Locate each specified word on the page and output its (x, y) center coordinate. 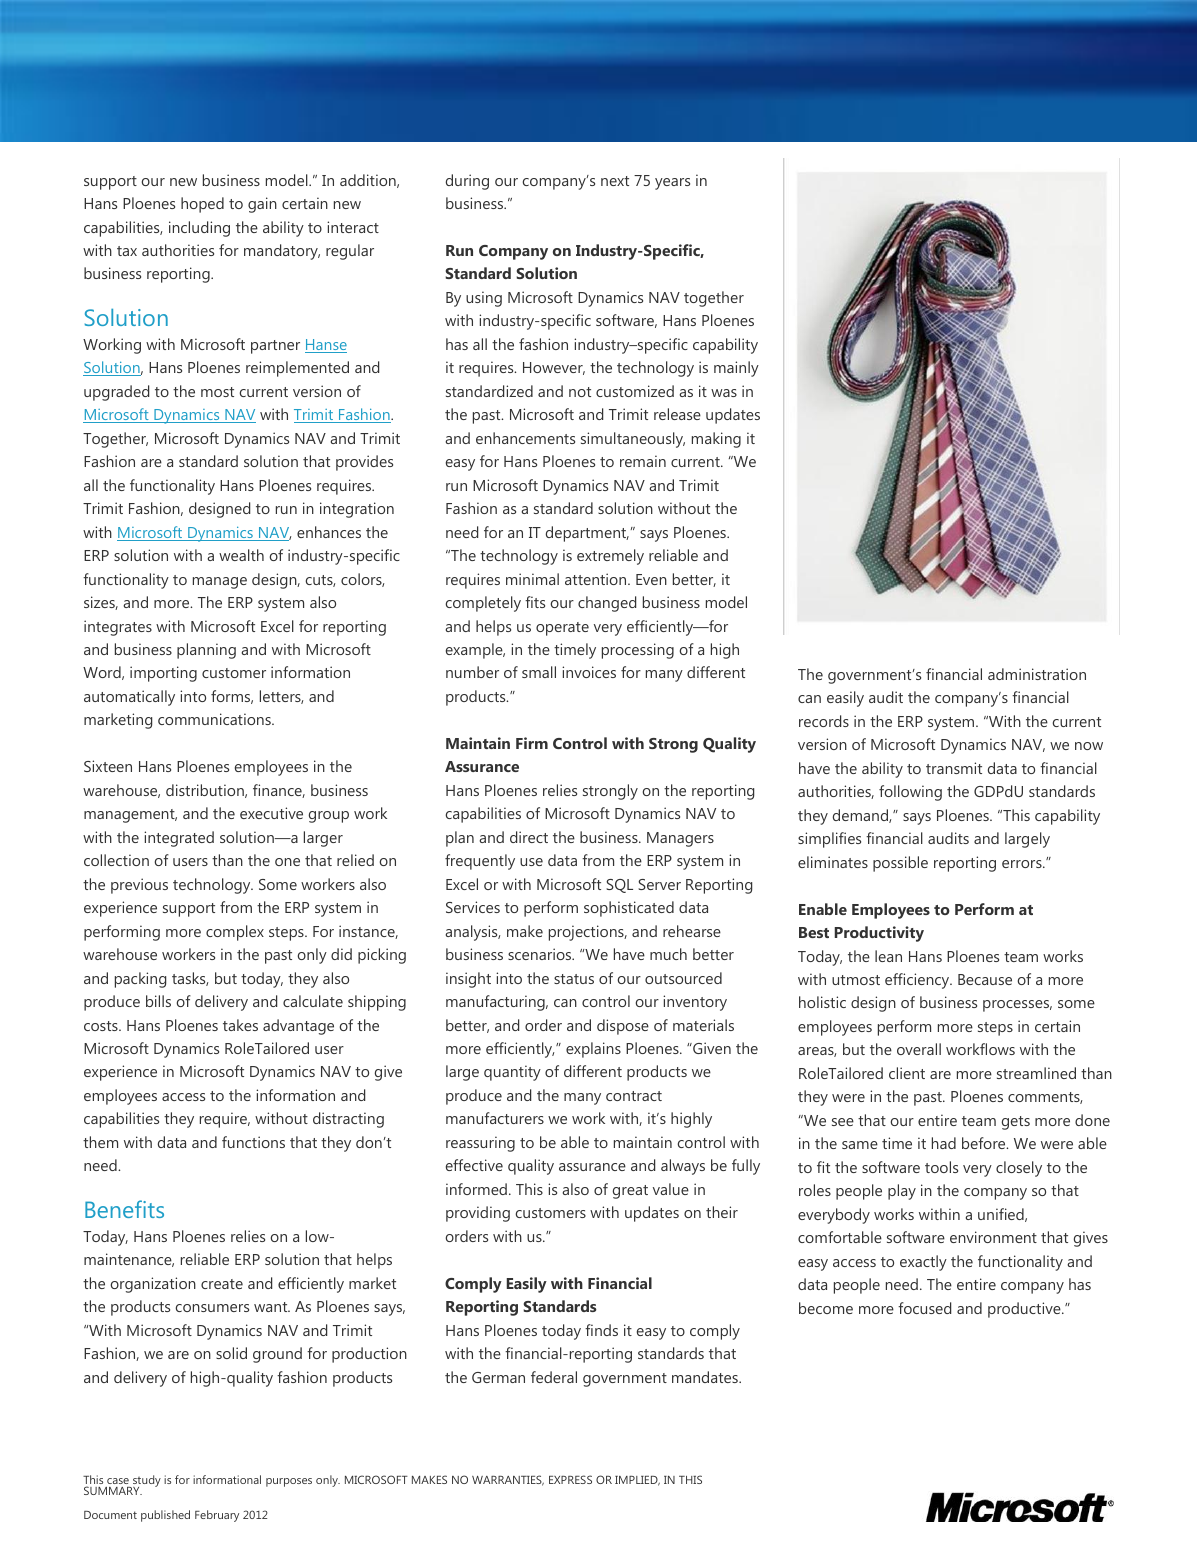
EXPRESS (570, 1479)
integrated (179, 839)
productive (1025, 1310)
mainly (736, 369)
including (199, 229)
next (615, 181)
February (217, 1516)
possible (900, 864)
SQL (619, 886)
